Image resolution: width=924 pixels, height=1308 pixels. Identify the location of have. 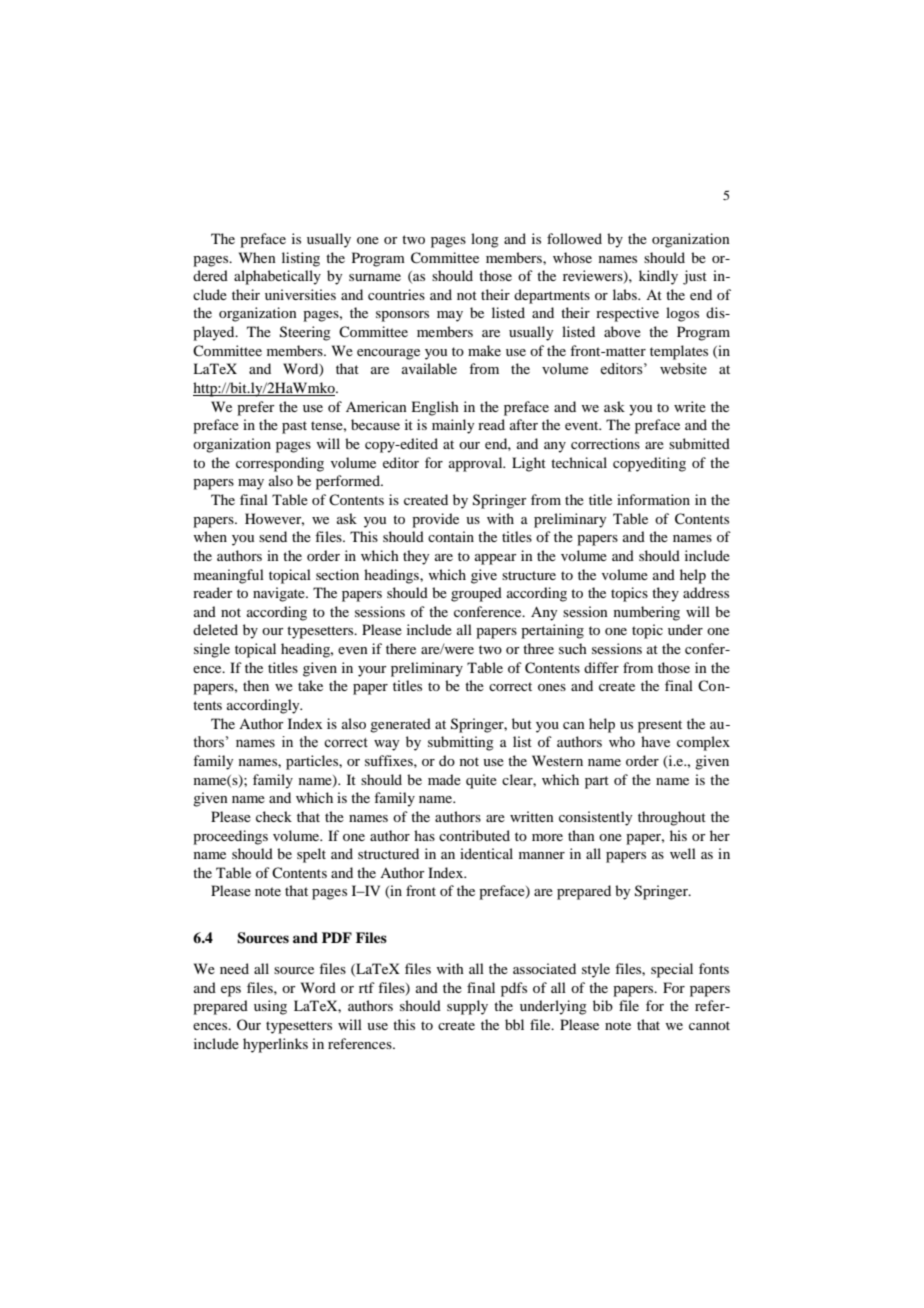
(655, 741).
